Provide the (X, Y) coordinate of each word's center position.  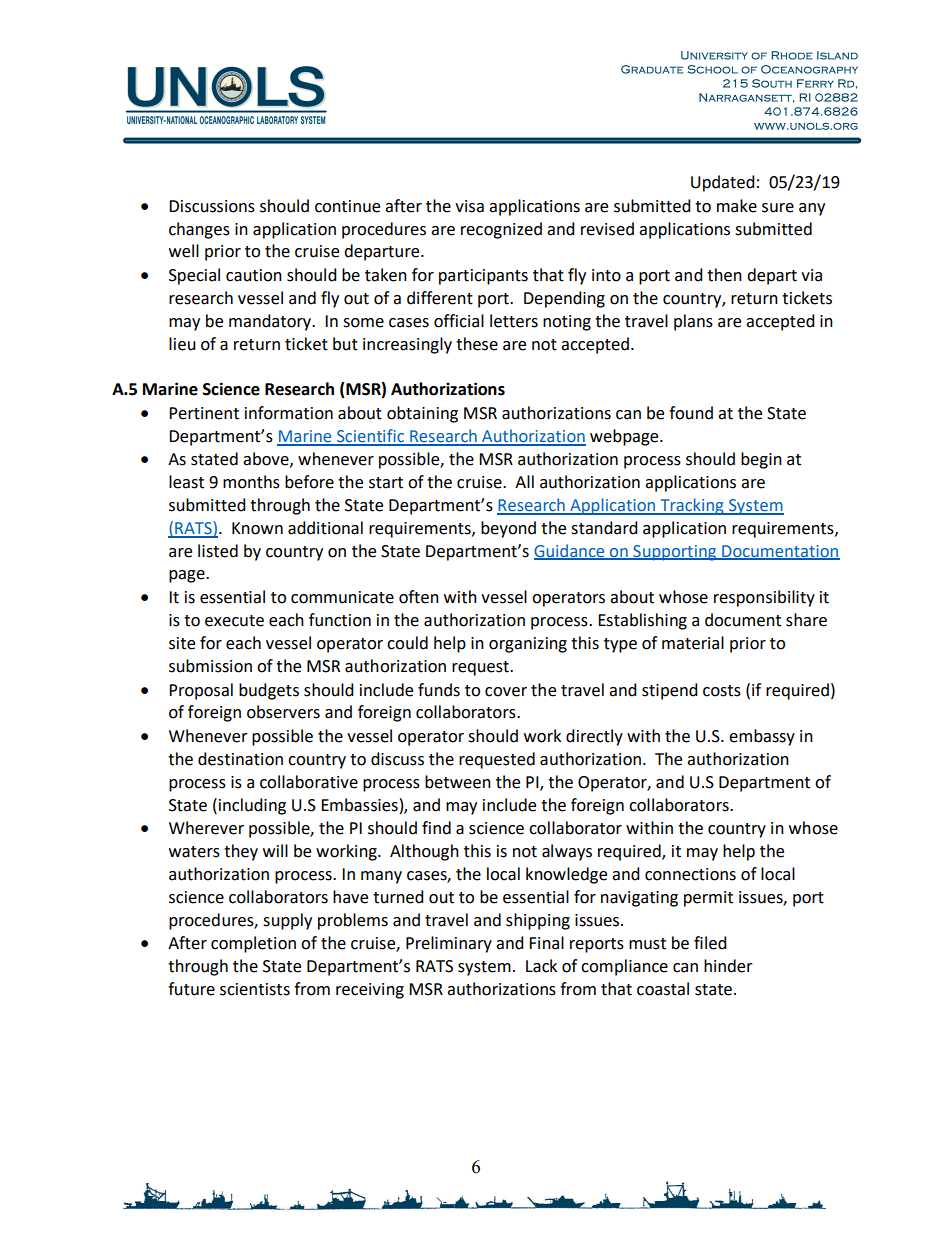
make (737, 206)
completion (253, 944)
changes (199, 230)
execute (234, 621)
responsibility (764, 598)
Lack (541, 966)
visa (469, 206)
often (419, 597)
